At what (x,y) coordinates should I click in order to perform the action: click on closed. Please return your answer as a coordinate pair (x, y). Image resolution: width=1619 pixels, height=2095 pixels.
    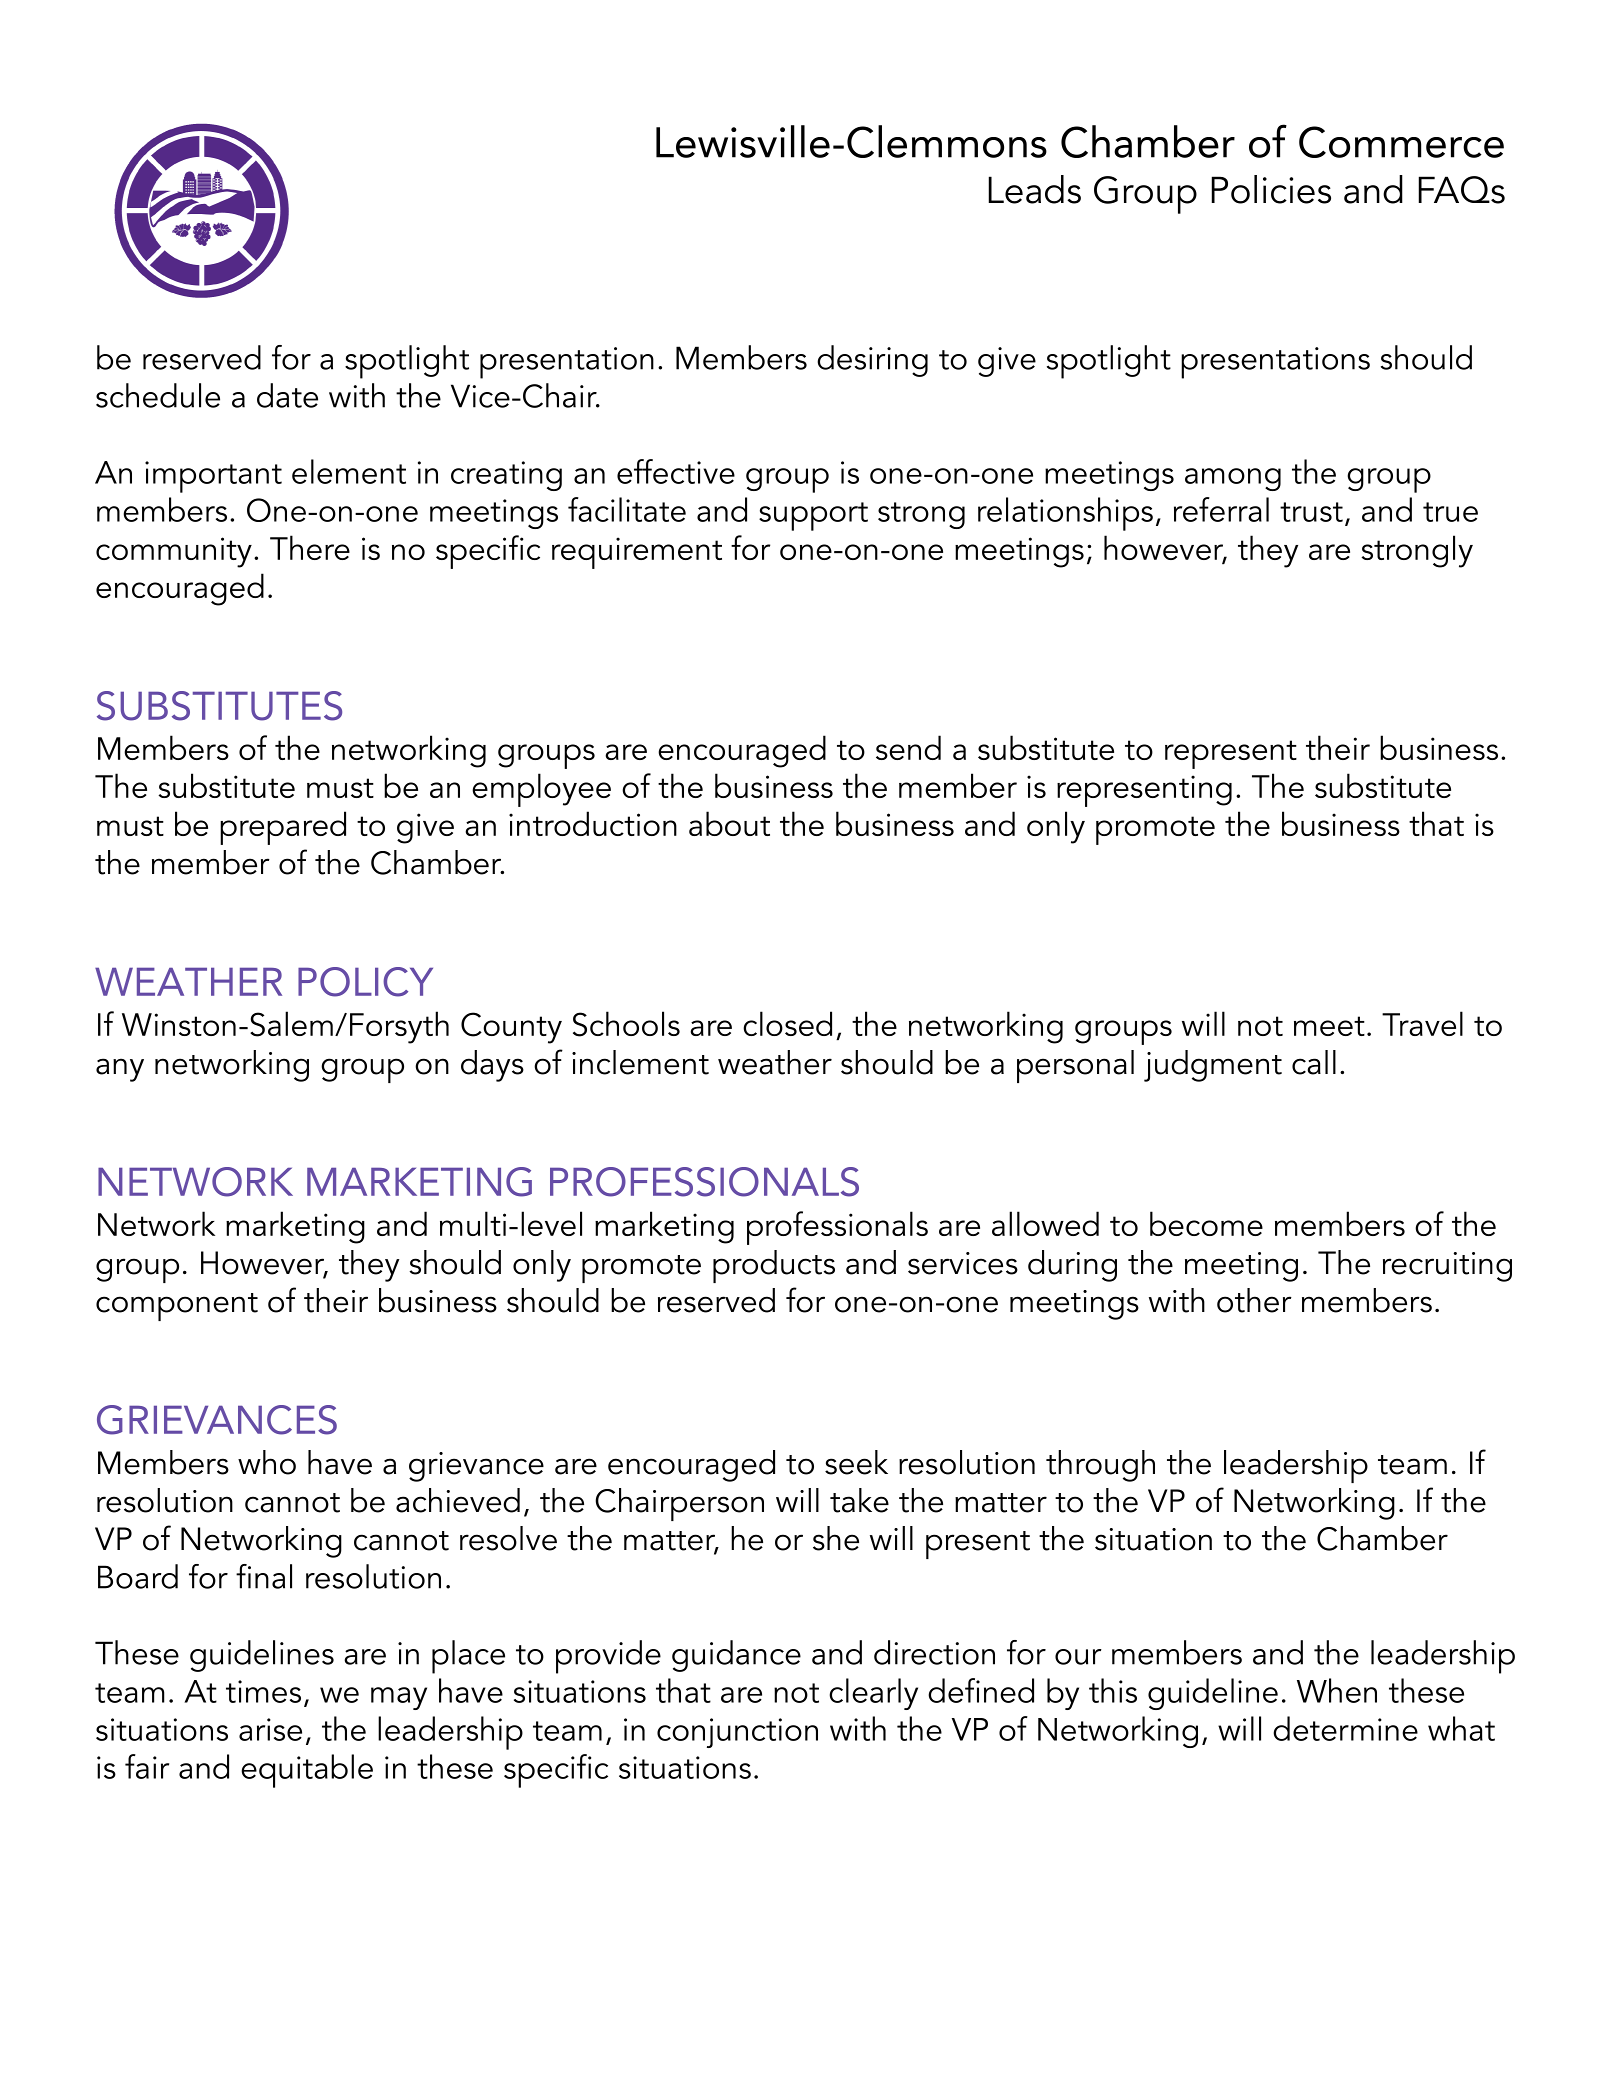
    Looking at the image, I should click on (787, 1023).
